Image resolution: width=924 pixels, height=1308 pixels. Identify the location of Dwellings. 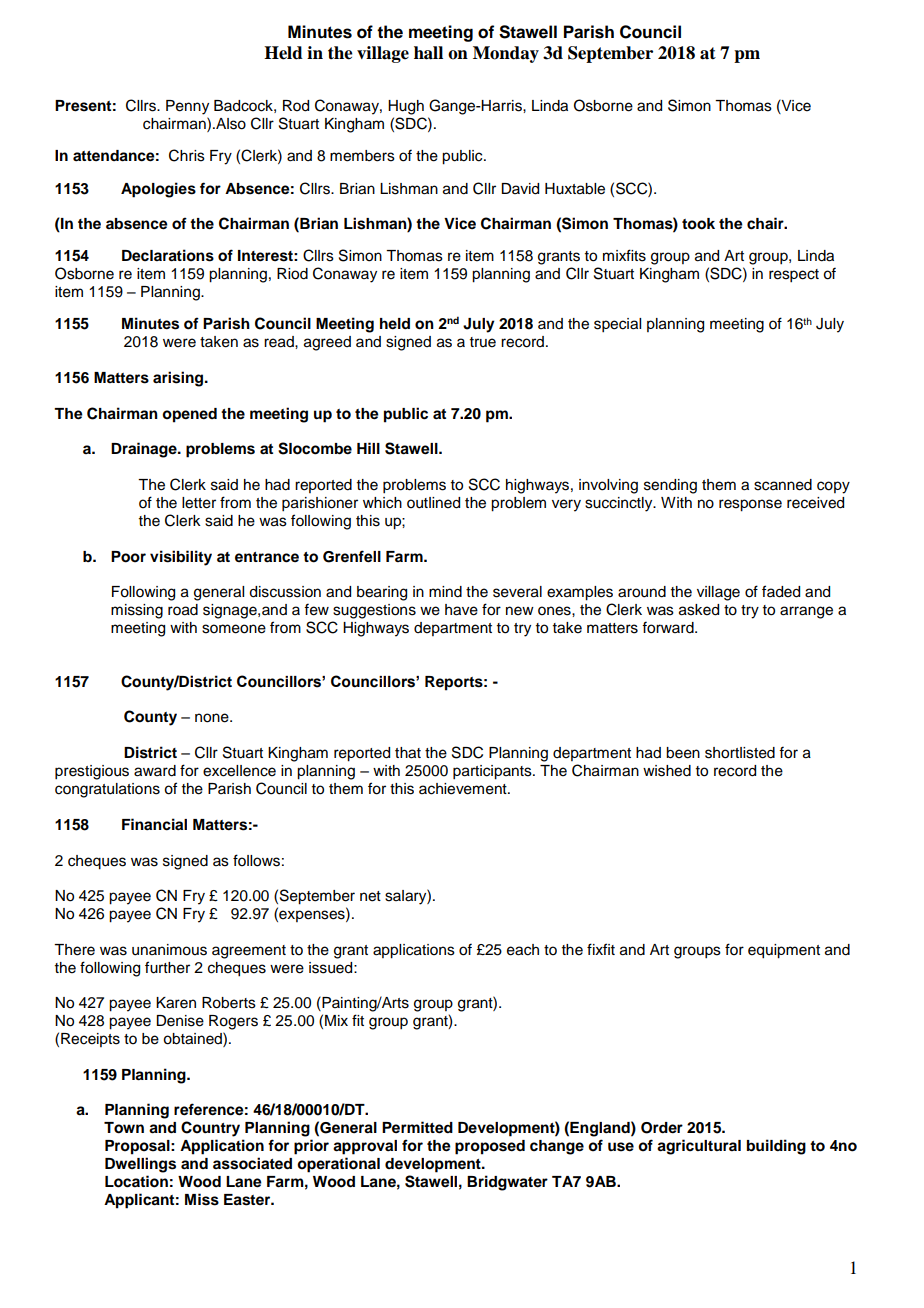
(140, 1165).
